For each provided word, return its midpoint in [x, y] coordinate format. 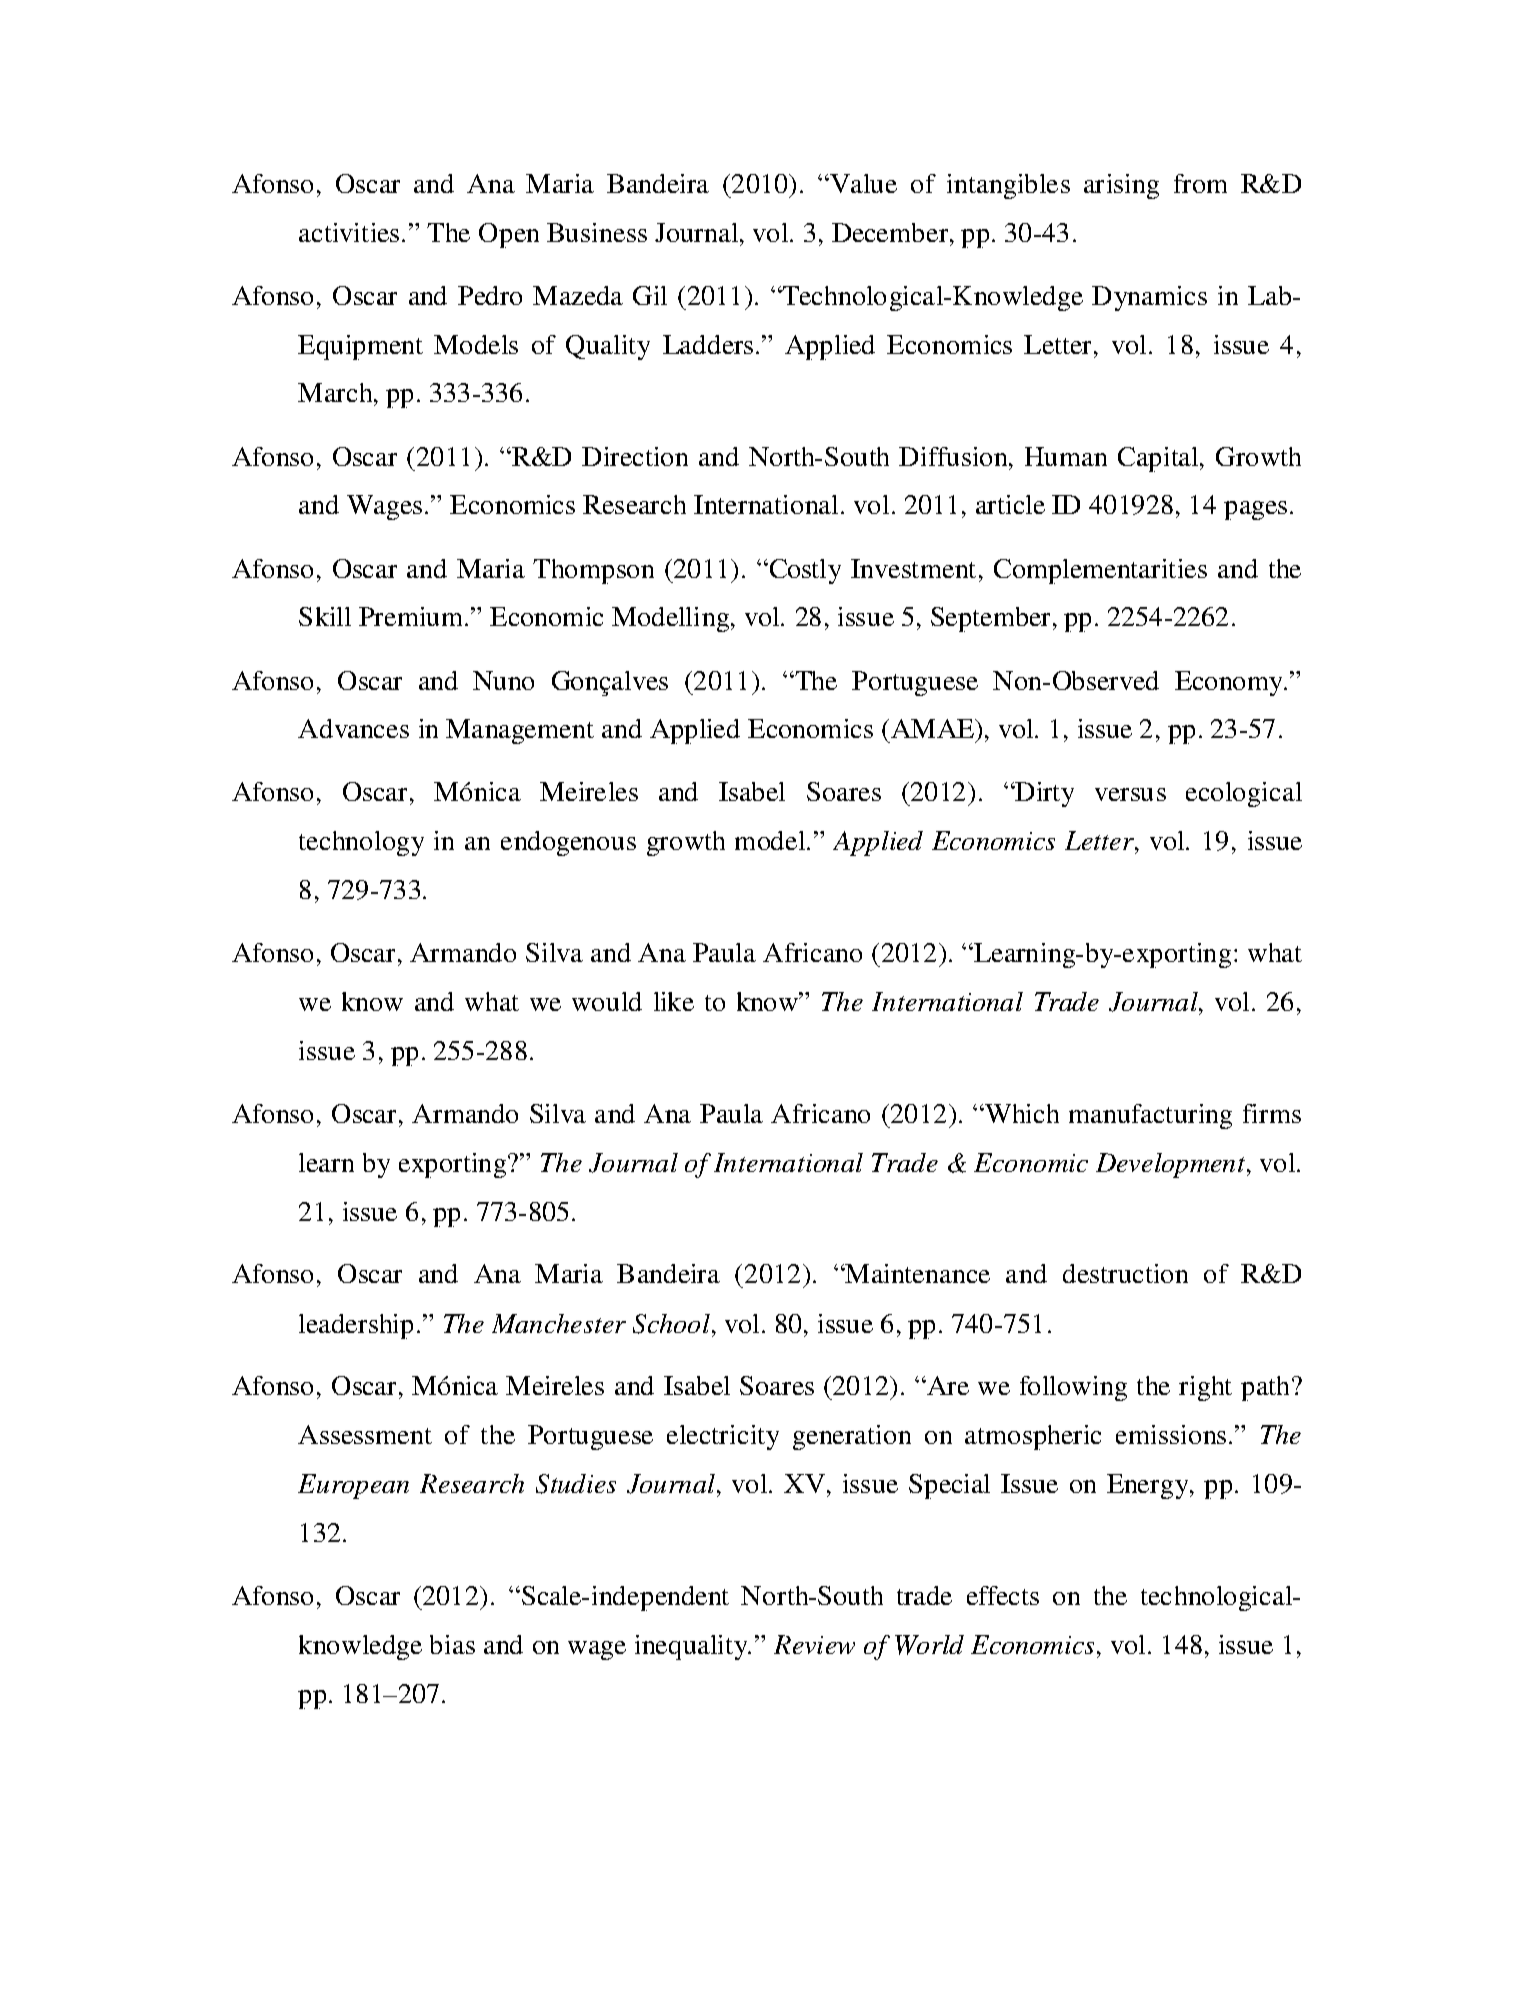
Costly [804, 571]
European [353, 1486]
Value [863, 183]
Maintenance [917, 1273]
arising [1121, 186]
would [607, 1001]
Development [1172, 1165]
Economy [1230, 683]
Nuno [503, 680]
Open [509, 235]
